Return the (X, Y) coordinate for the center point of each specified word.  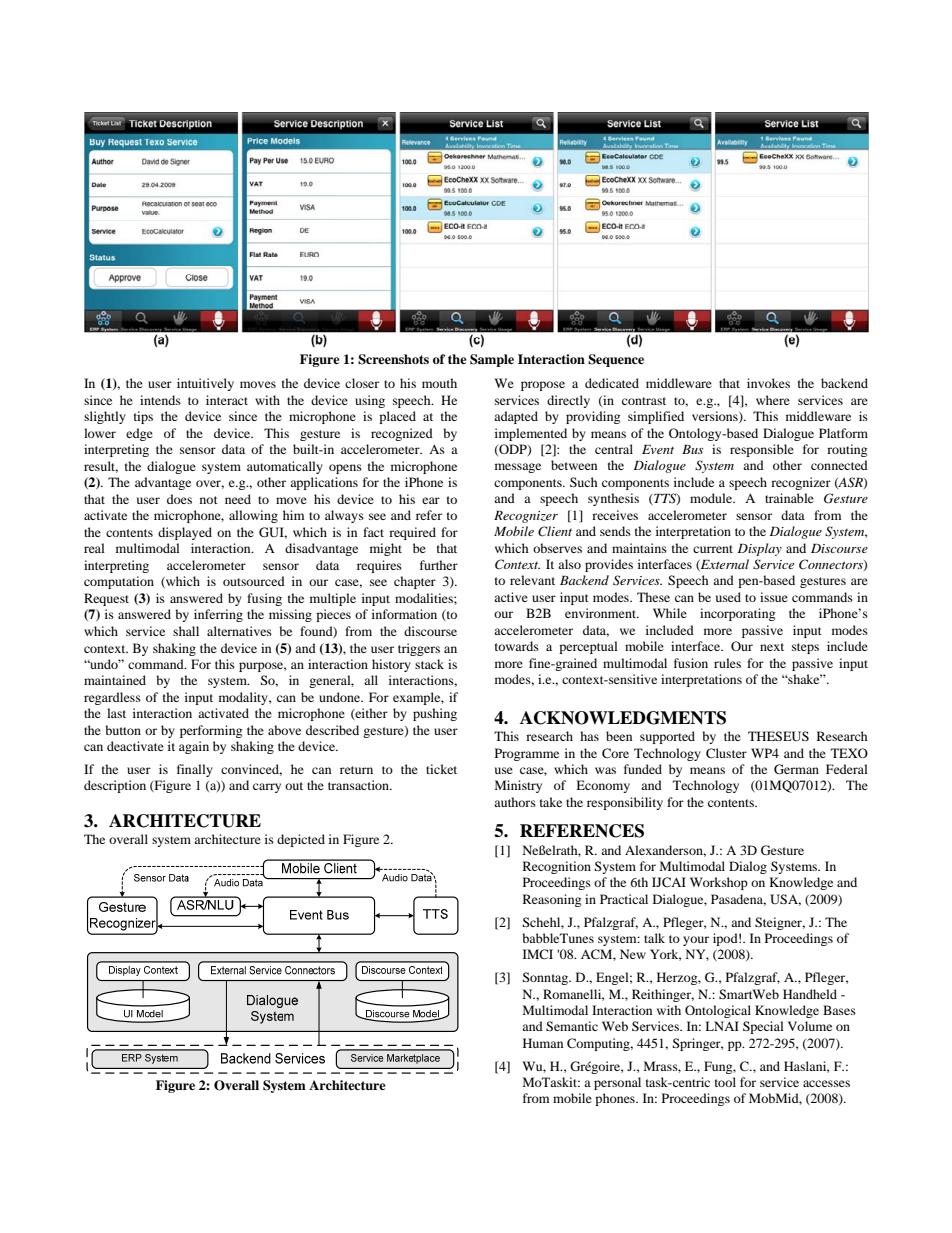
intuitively (205, 384)
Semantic (572, 1026)
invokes (768, 383)
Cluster (726, 753)
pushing (435, 714)
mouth (439, 383)
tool (725, 1082)
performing (211, 731)
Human (543, 1043)
